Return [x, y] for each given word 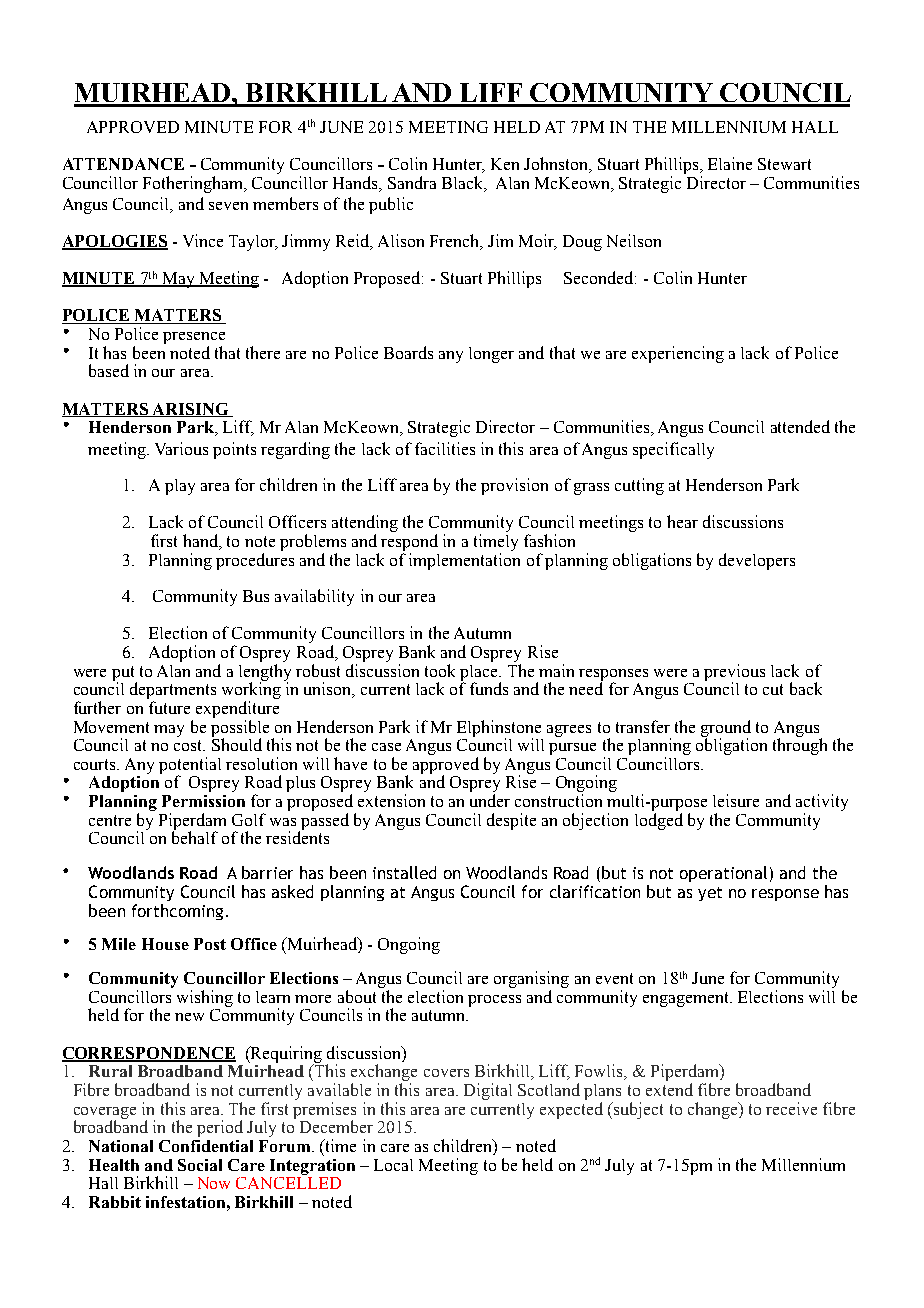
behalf [195, 837]
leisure [736, 800]
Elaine [730, 163]
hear [682, 521]
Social [200, 1165]
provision [514, 486]
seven [228, 206]
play [180, 487]
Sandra [412, 182]
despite [511, 821]
